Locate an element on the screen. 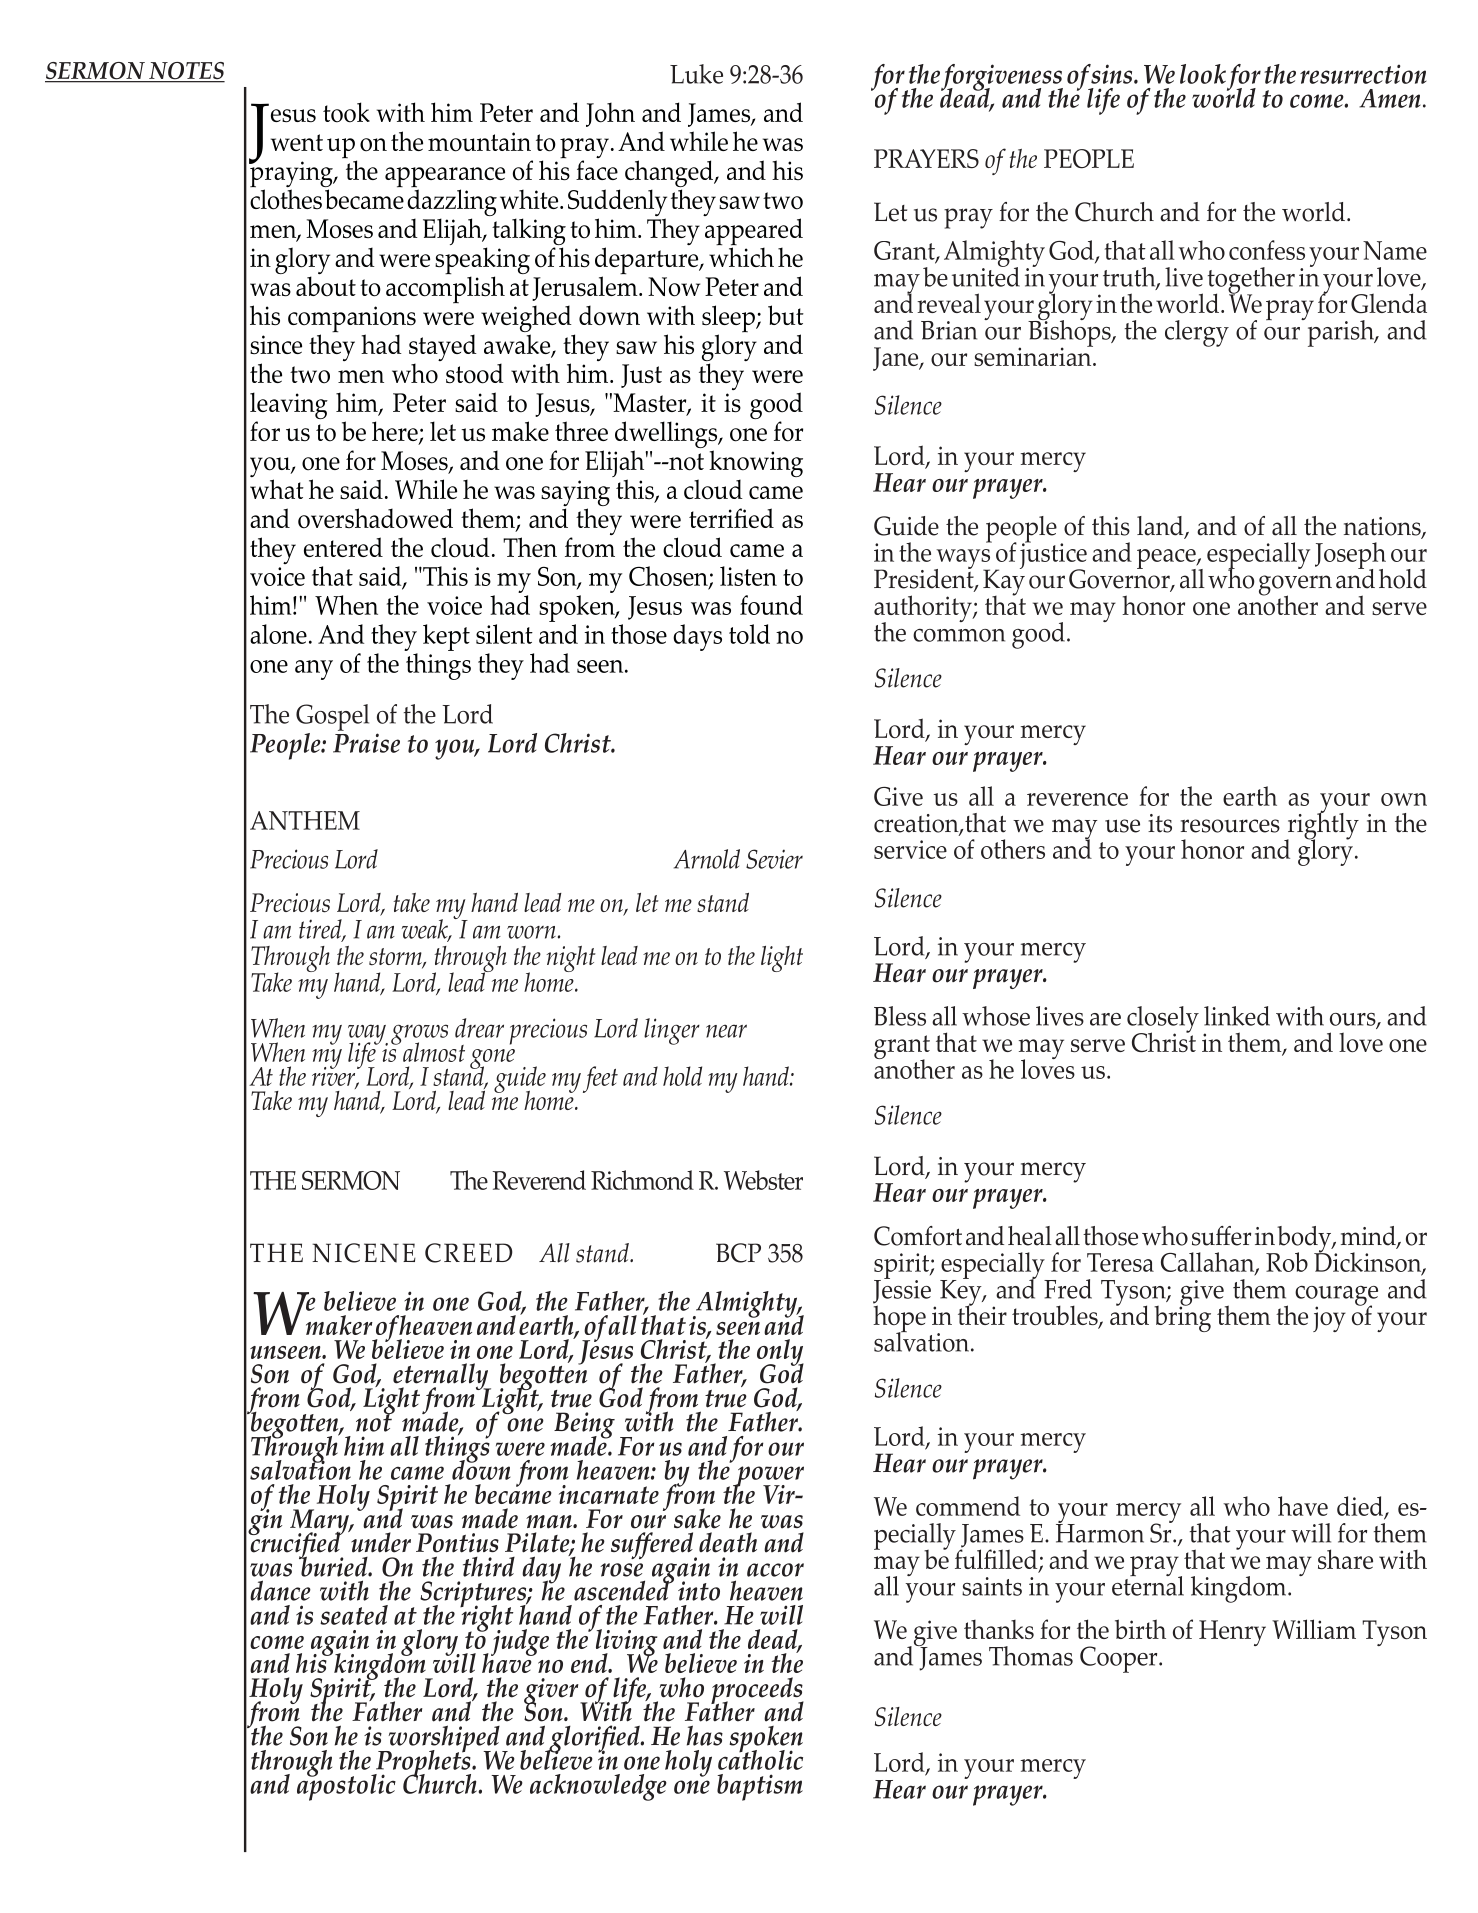 The height and width of the screenshot is (1913, 1478). Luke is located at coordinates (696, 74).
